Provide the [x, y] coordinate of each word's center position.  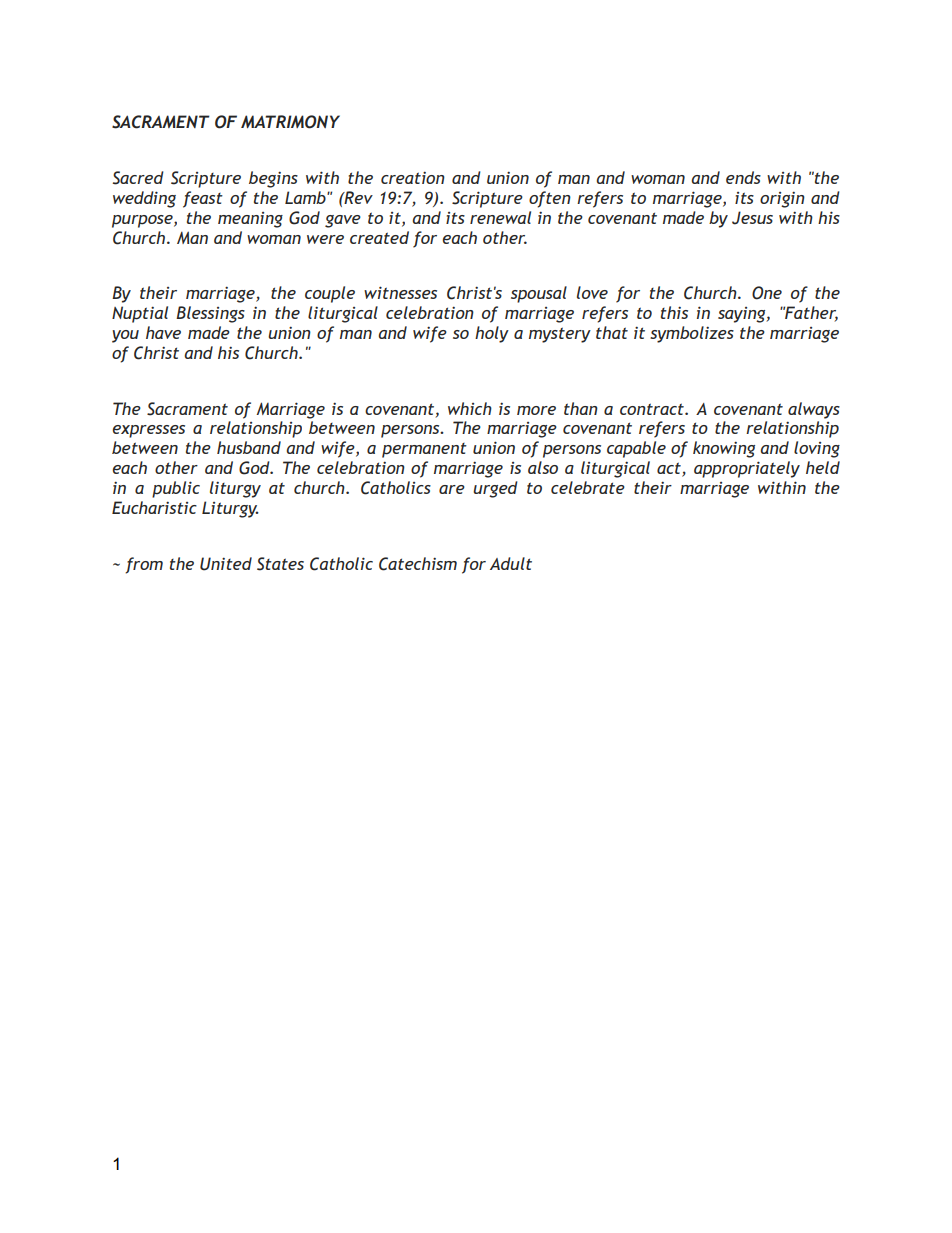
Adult [511, 563]
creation [413, 177]
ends [743, 177]
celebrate [588, 487]
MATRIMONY [290, 122]
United [226, 564]
